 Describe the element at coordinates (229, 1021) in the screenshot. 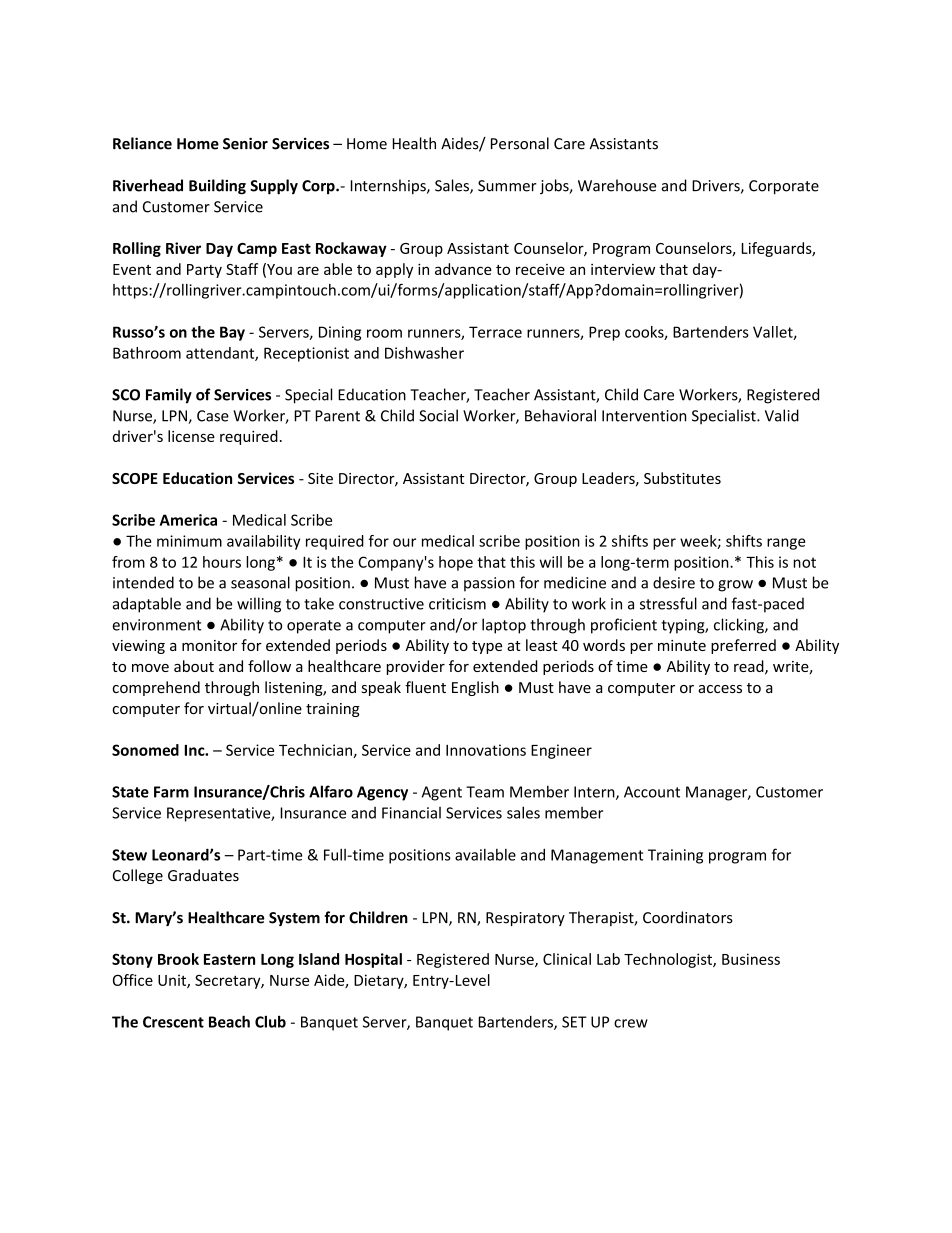

I see `Beach` at that location.
